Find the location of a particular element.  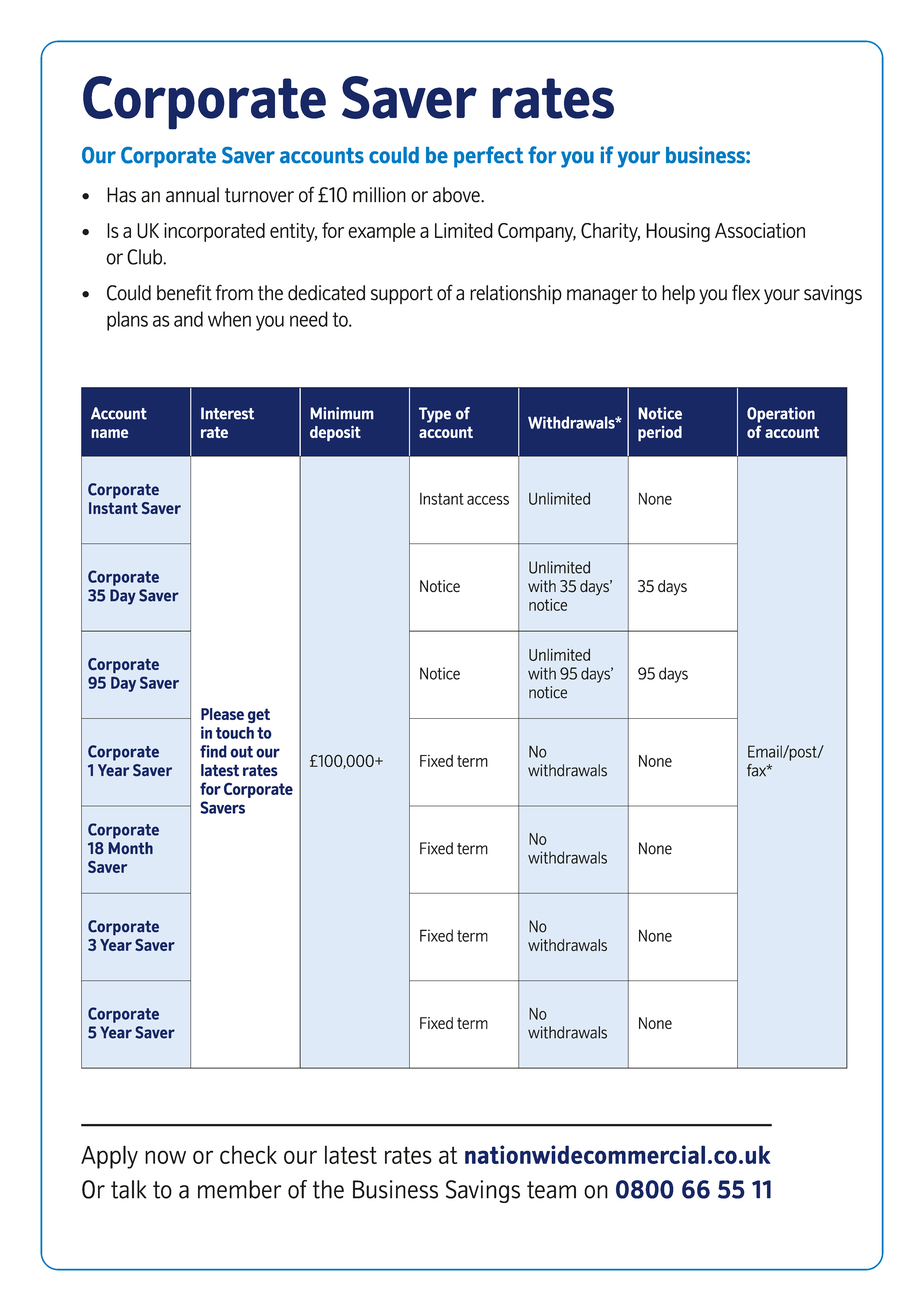

Housing is located at coordinates (678, 232).
